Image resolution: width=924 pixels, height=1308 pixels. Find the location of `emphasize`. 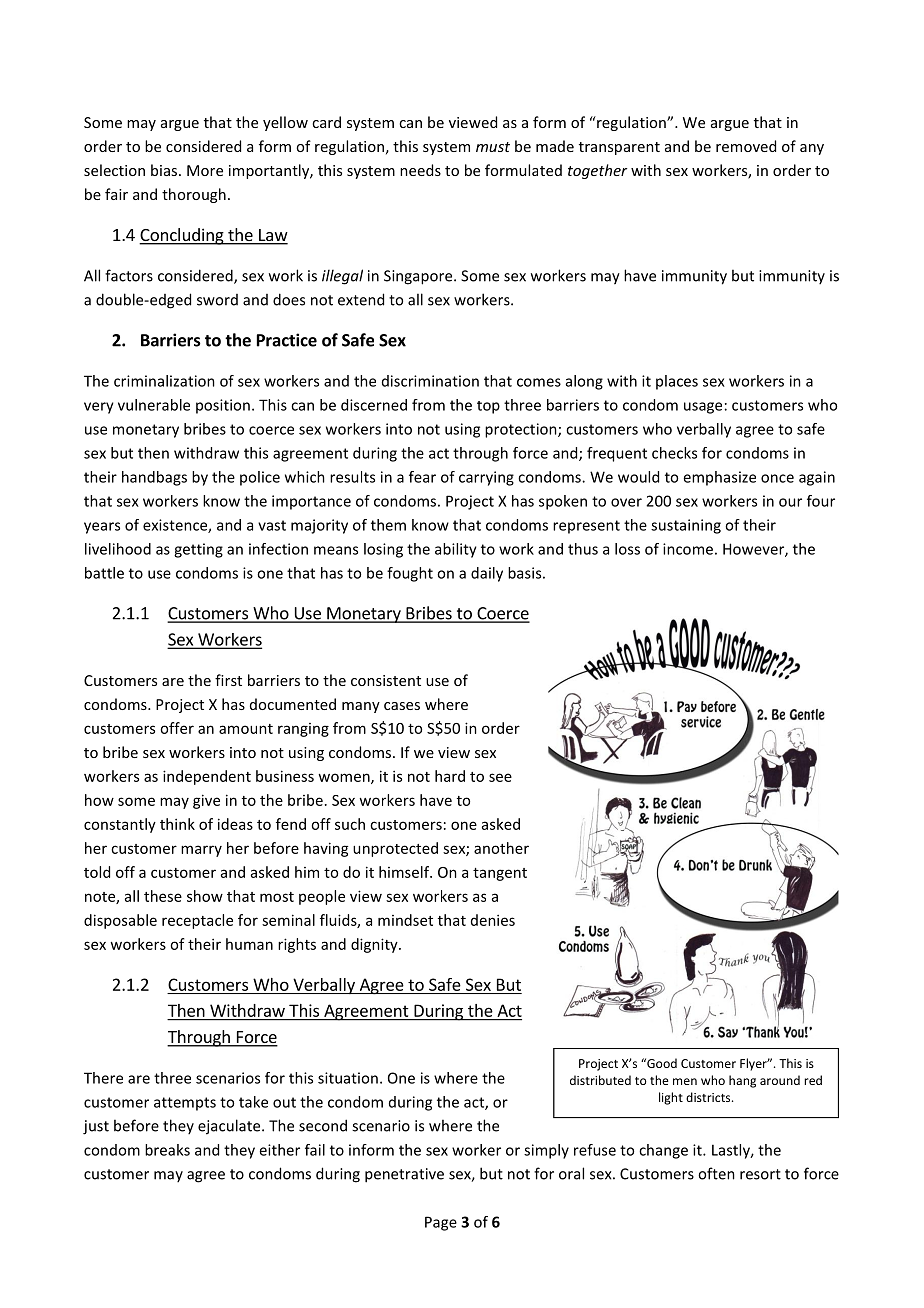

emphasize is located at coordinates (719, 478).
